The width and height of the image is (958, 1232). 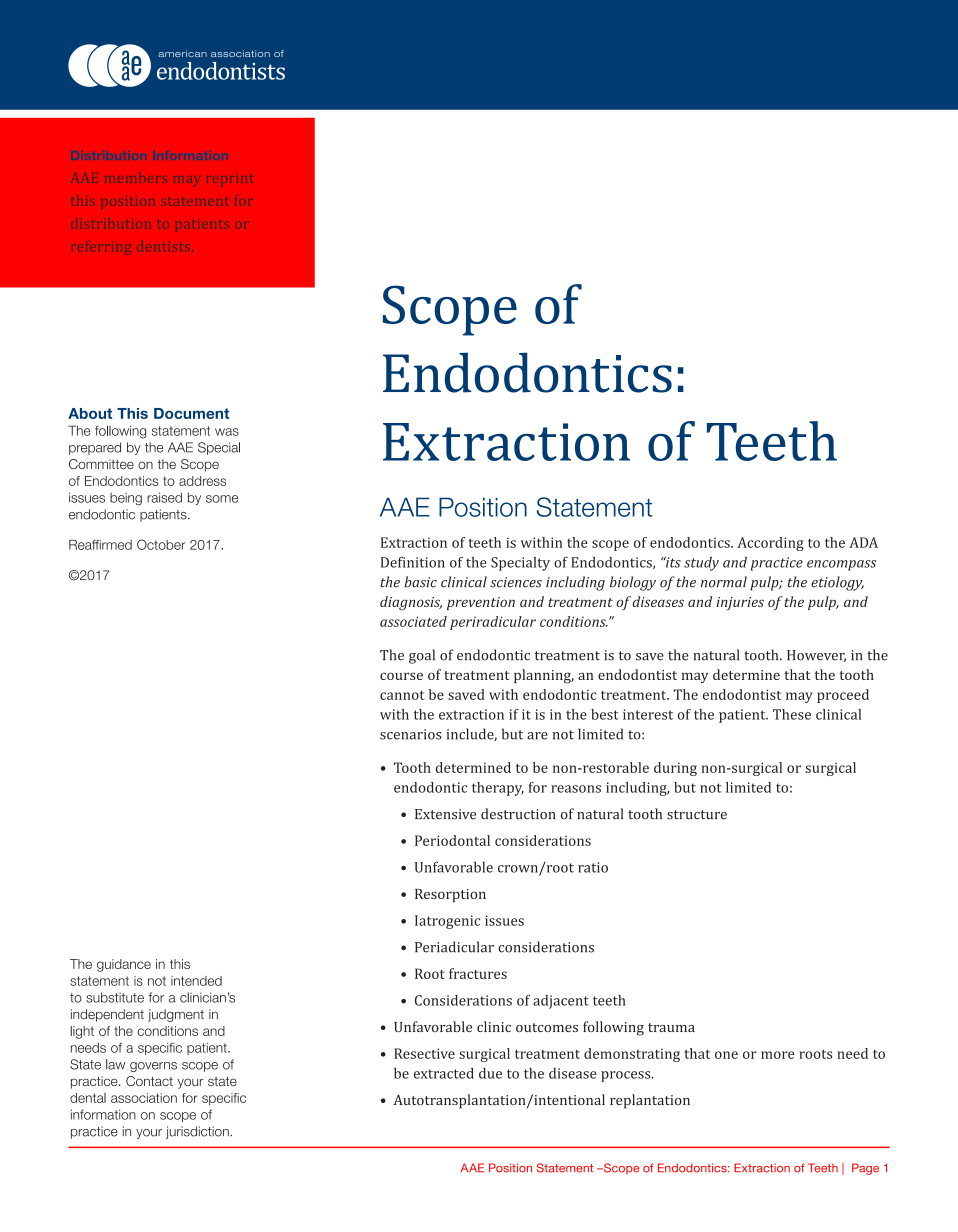 What do you see at coordinates (816, 656) in the image?
I see `However` at bounding box center [816, 656].
